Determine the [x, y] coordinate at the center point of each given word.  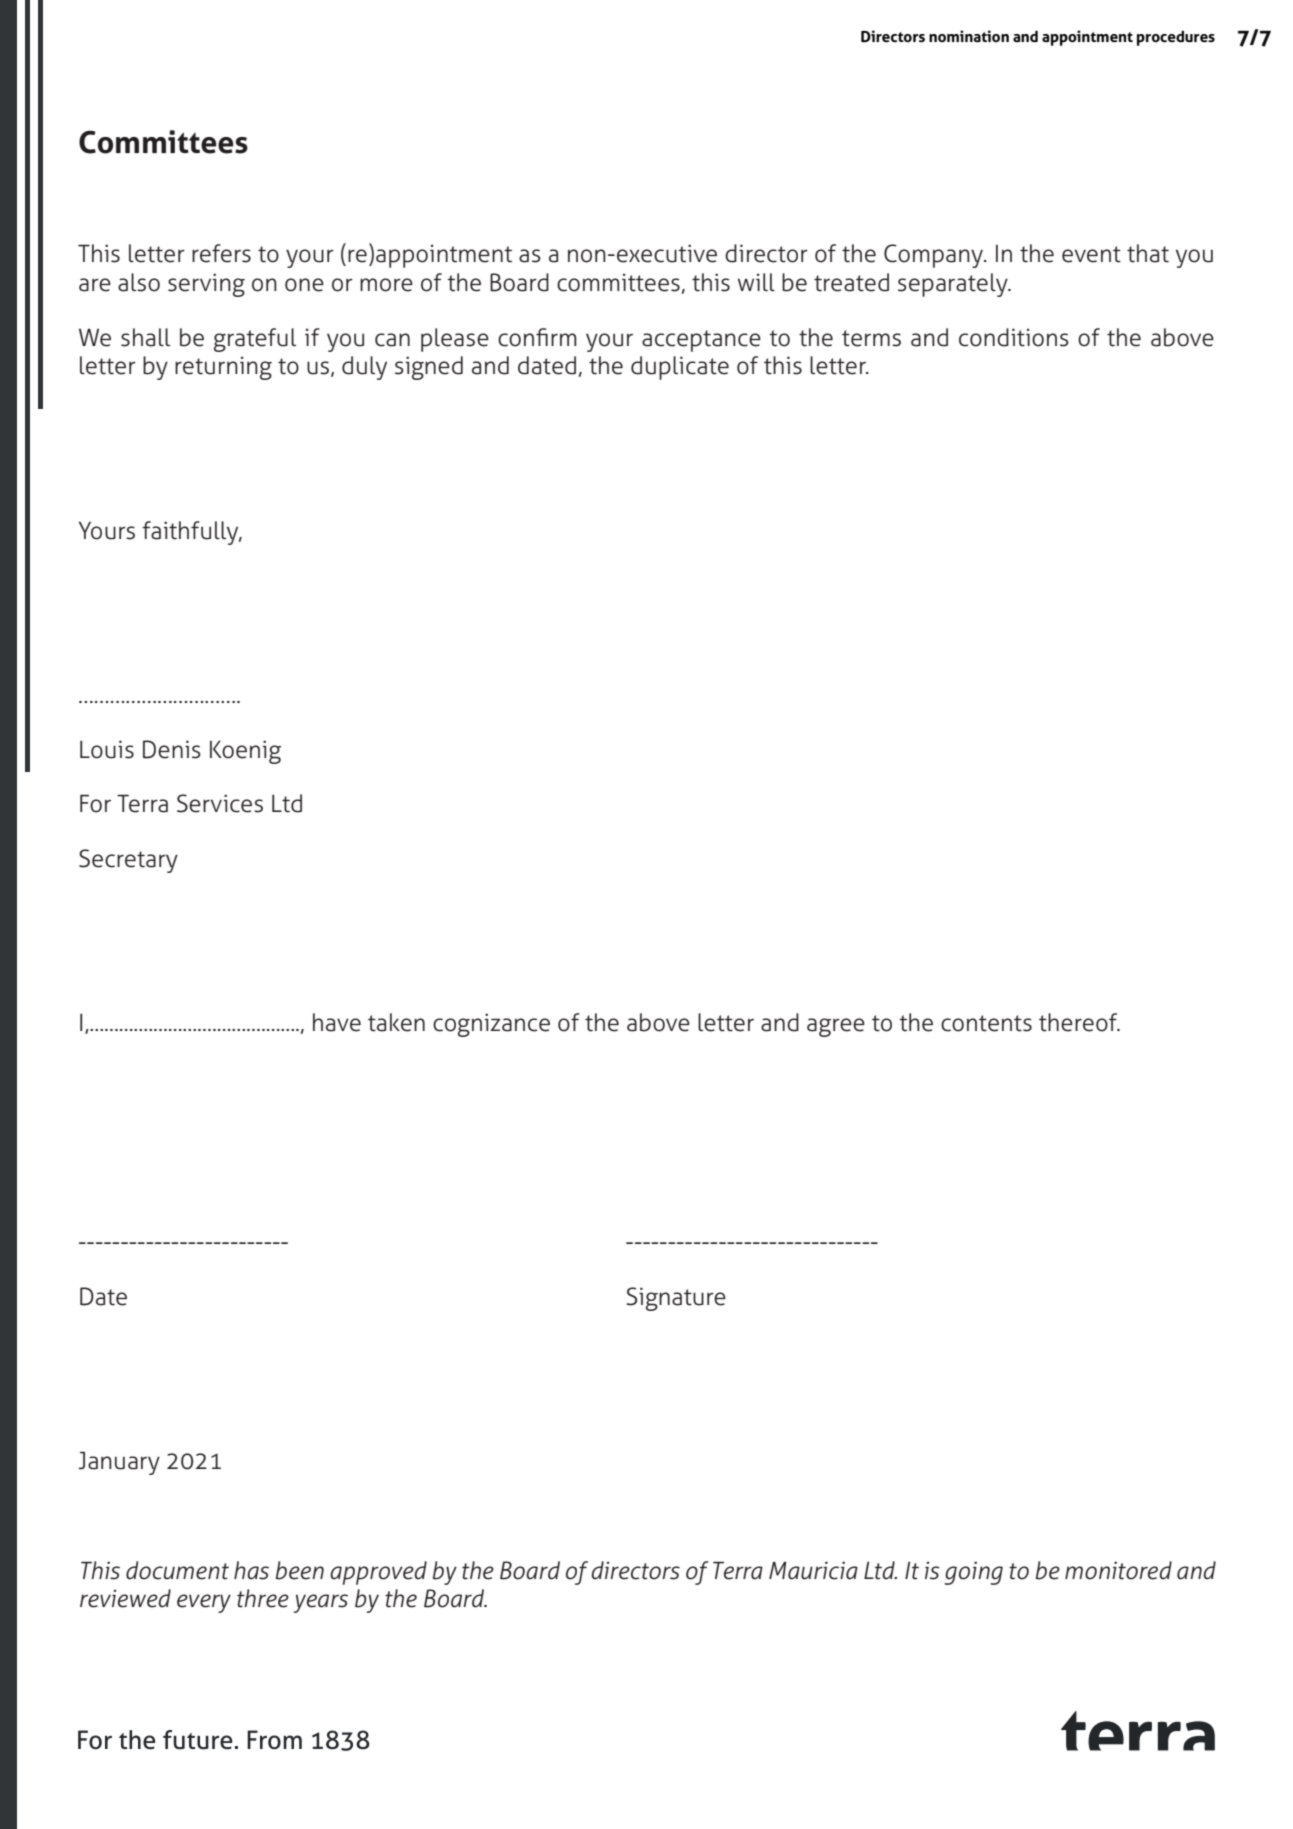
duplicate [680, 368]
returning [223, 368]
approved [378, 1573]
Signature [676, 1299]
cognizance [491, 1025]
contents [986, 1023]
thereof [1079, 1022]
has [251, 1570]
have [337, 1022]
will [756, 282]
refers [221, 253]
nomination [969, 36]
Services [220, 803]
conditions [1014, 337]
